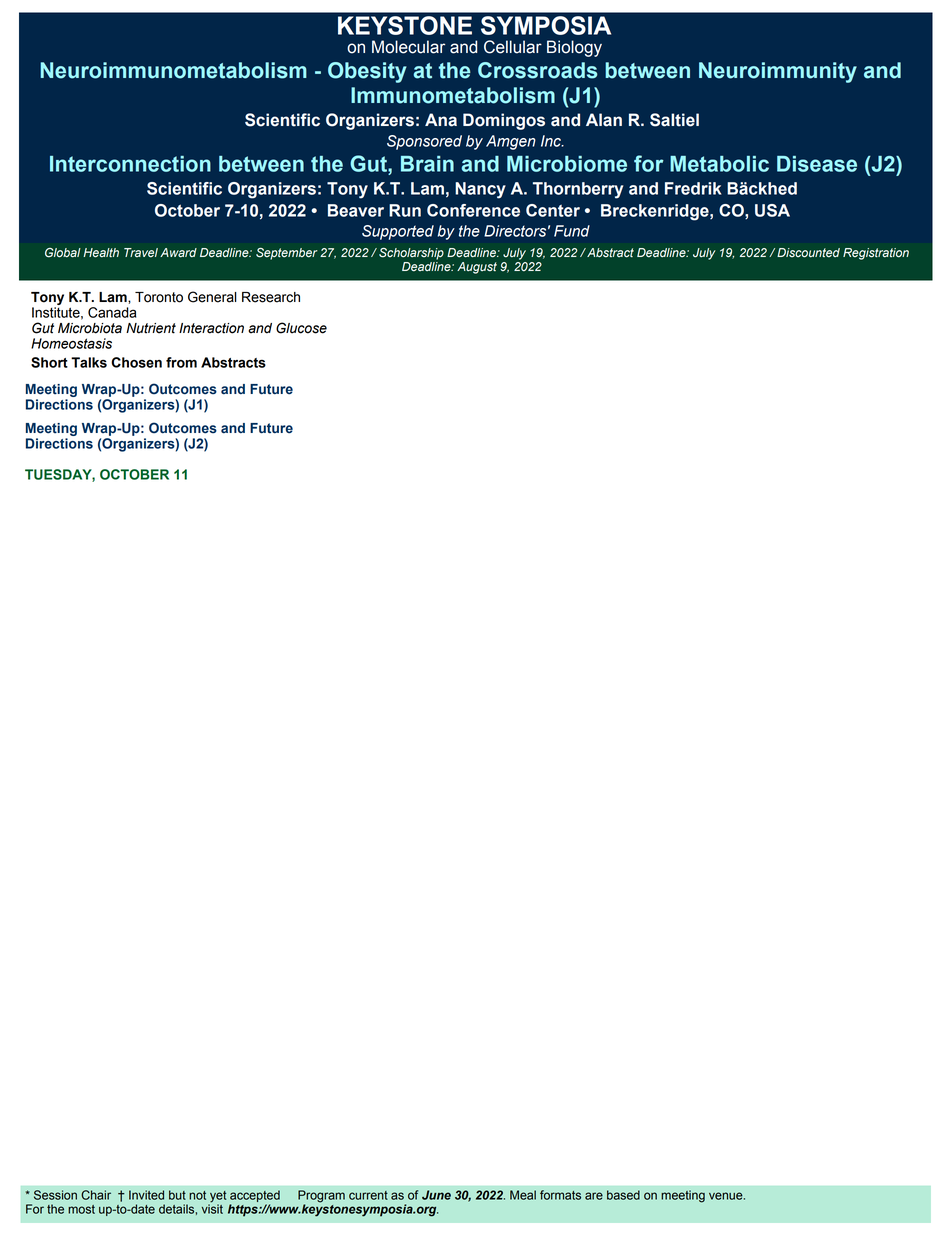 The height and width of the screenshot is (1233, 952). What do you see at coordinates (301, 328) in the screenshot?
I see `Glucose` at bounding box center [301, 328].
